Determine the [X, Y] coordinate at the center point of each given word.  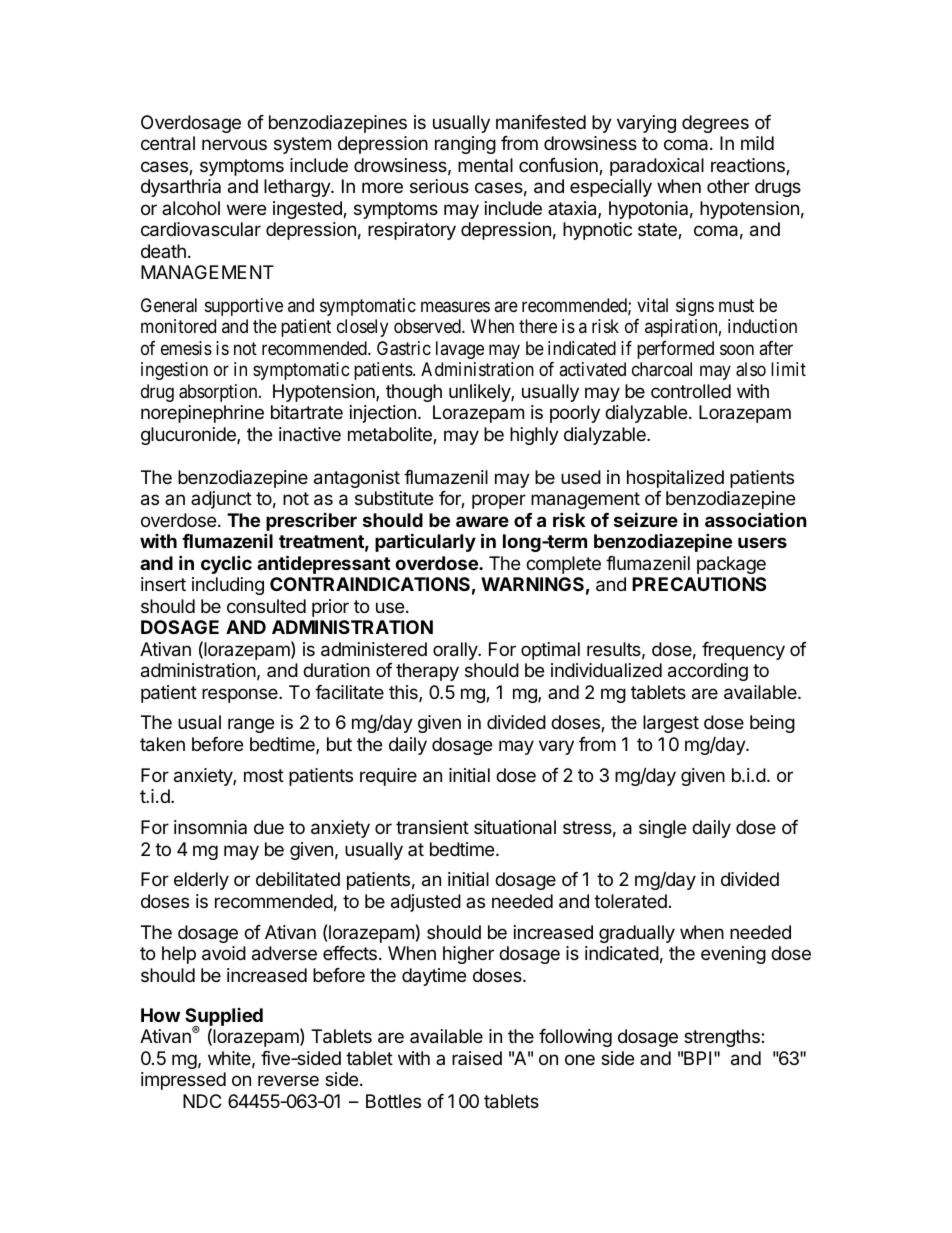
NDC [202, 1101]
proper [499, 501]
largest [671, 724]
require [388, 777]
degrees [715, 124]
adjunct [221, 500]
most [264, 775]
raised [477, 1058]
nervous [234, 144]
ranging [465, 145]
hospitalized [675, 479]
